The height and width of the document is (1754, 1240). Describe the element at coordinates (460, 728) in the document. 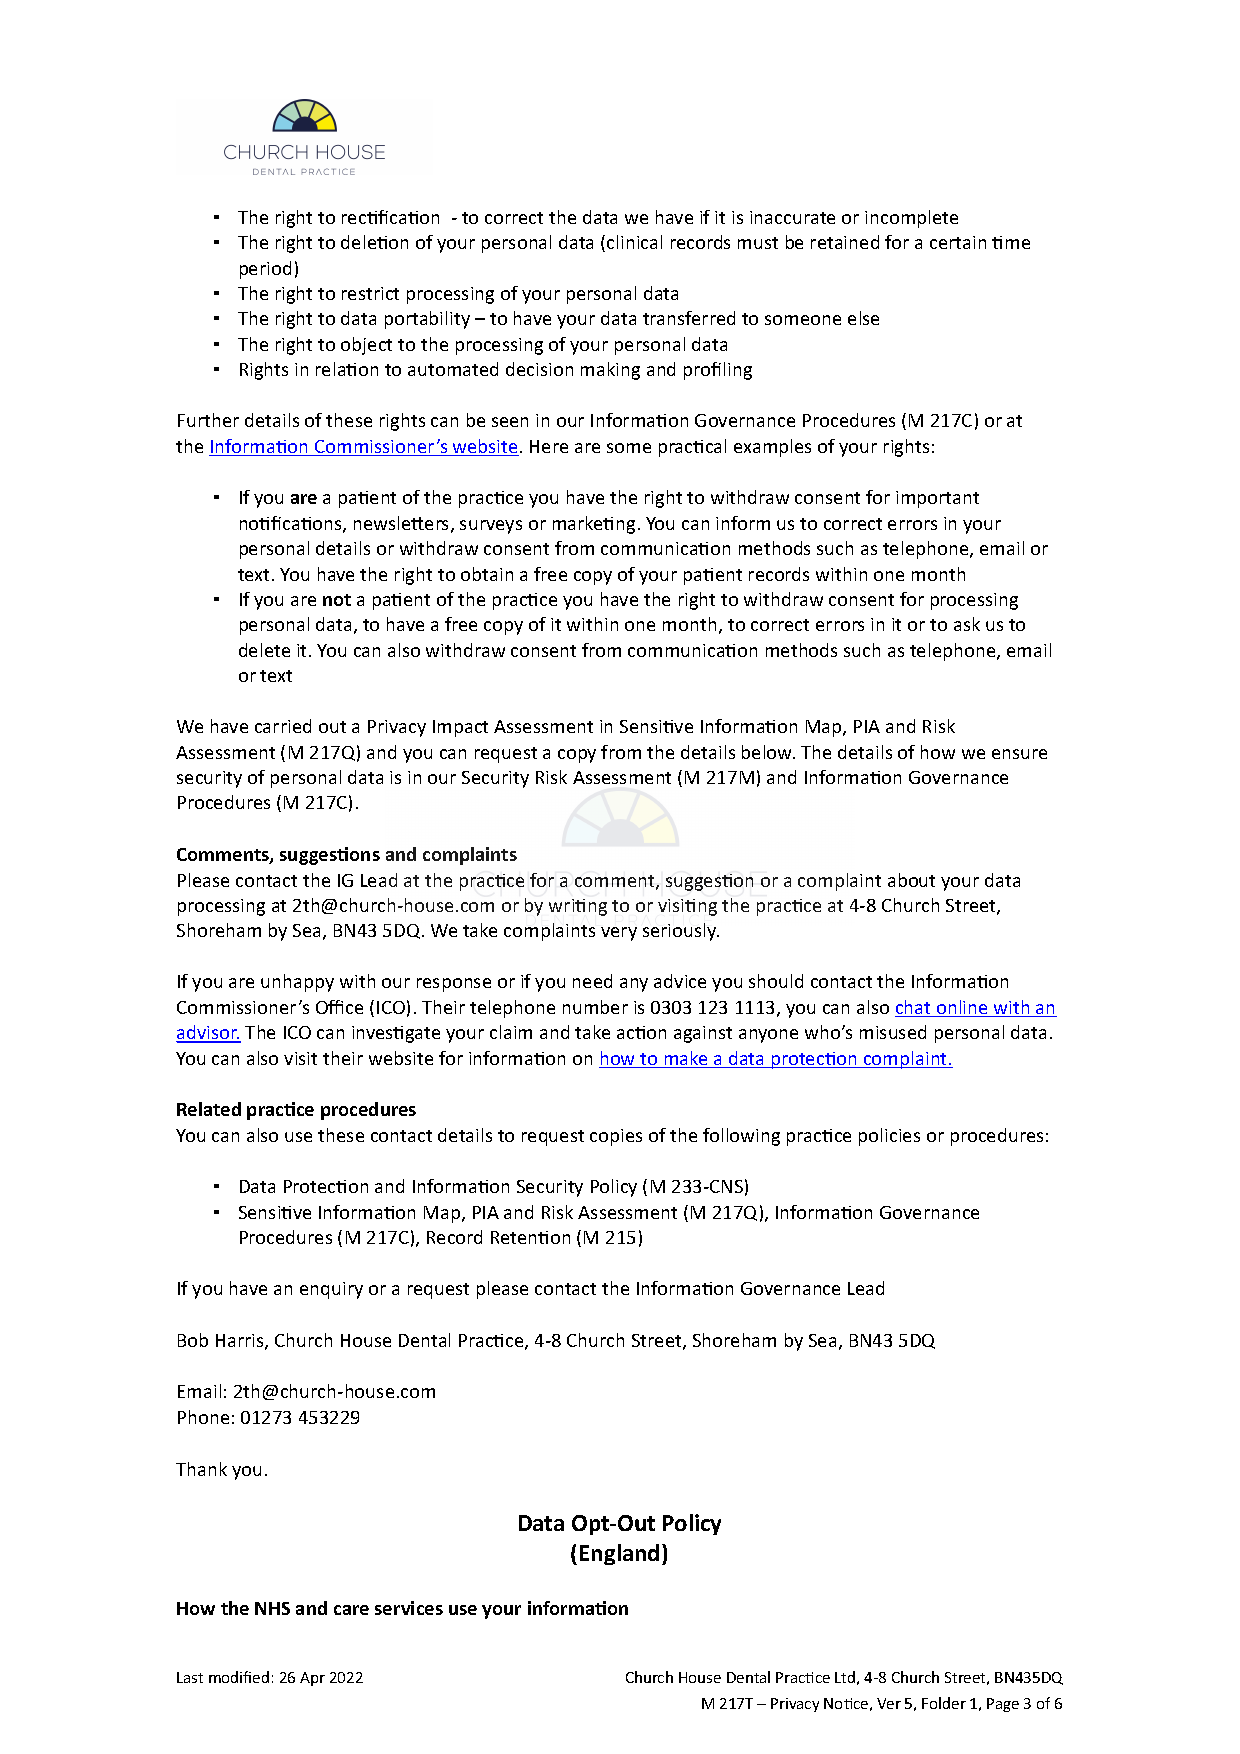

I see `Impact` at that location.
